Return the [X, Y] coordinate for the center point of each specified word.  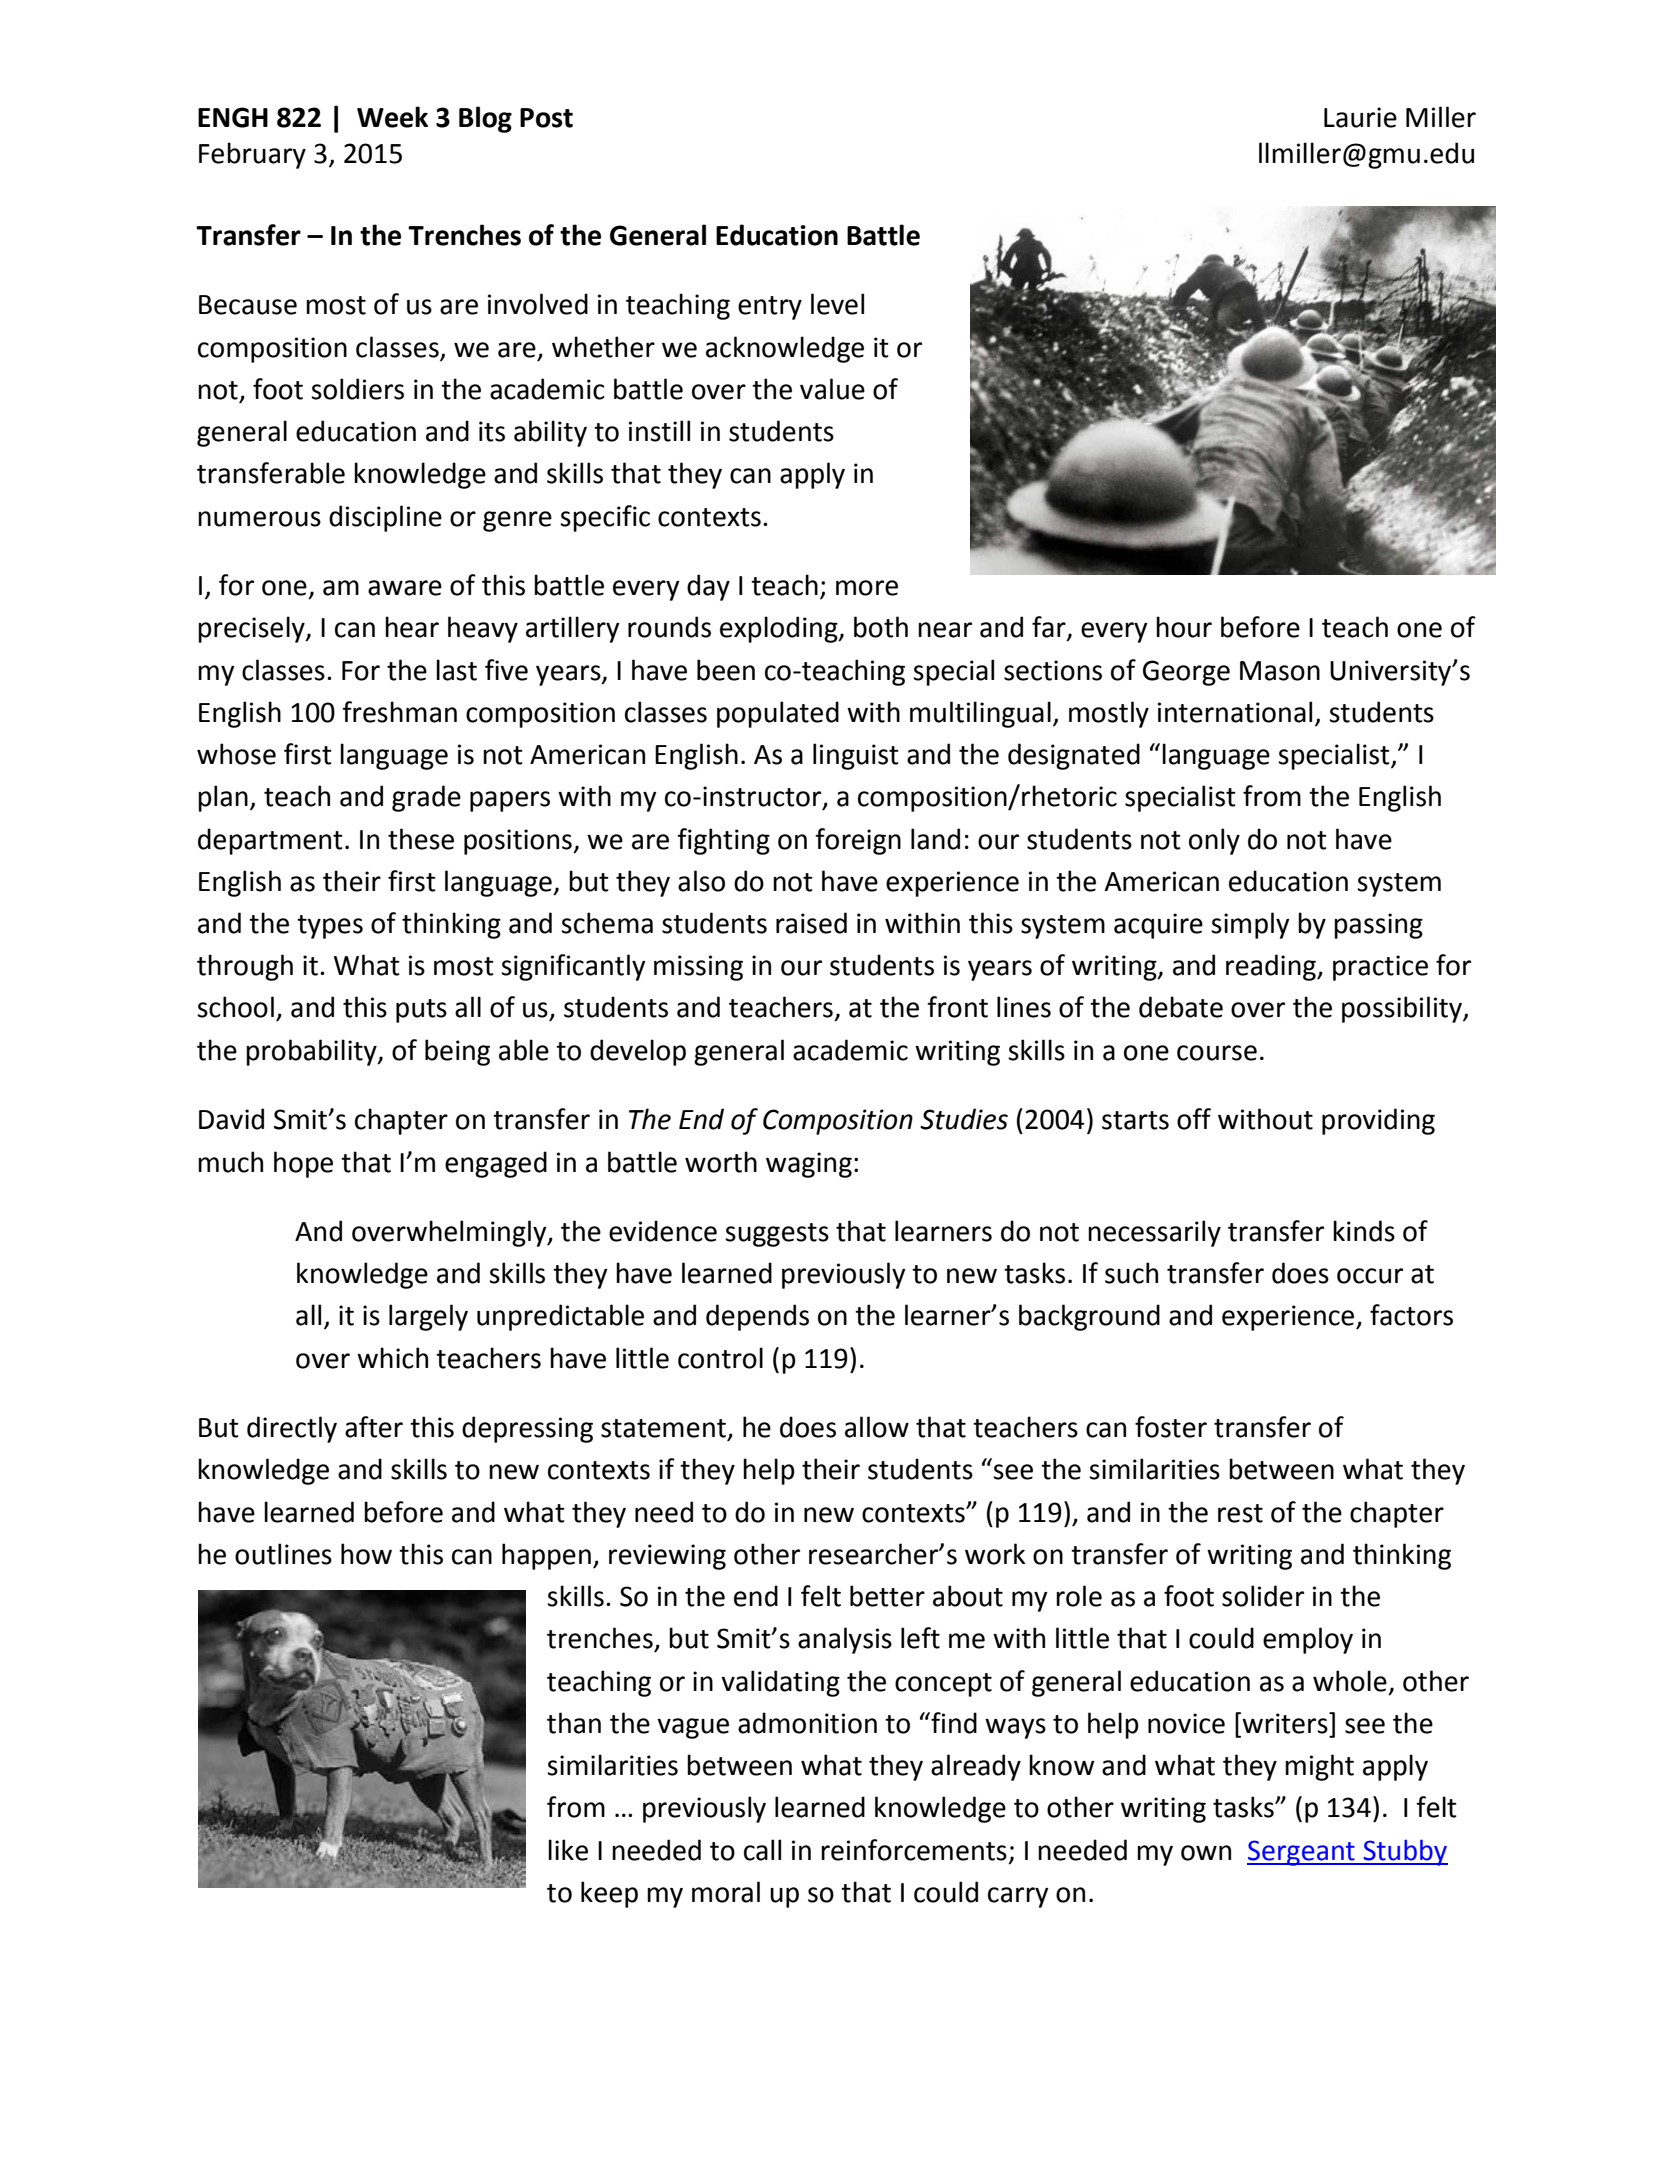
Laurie [1360, 117]
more [867, 588]
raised [811, 923]
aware [405, 588]
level [837, 304]
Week [392, 117]
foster [1171, 1427]
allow [877, 1427]
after [374, 1427]
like [568, 1850]
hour [1184, 627]
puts [421, 1011]
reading [1272, 967]
